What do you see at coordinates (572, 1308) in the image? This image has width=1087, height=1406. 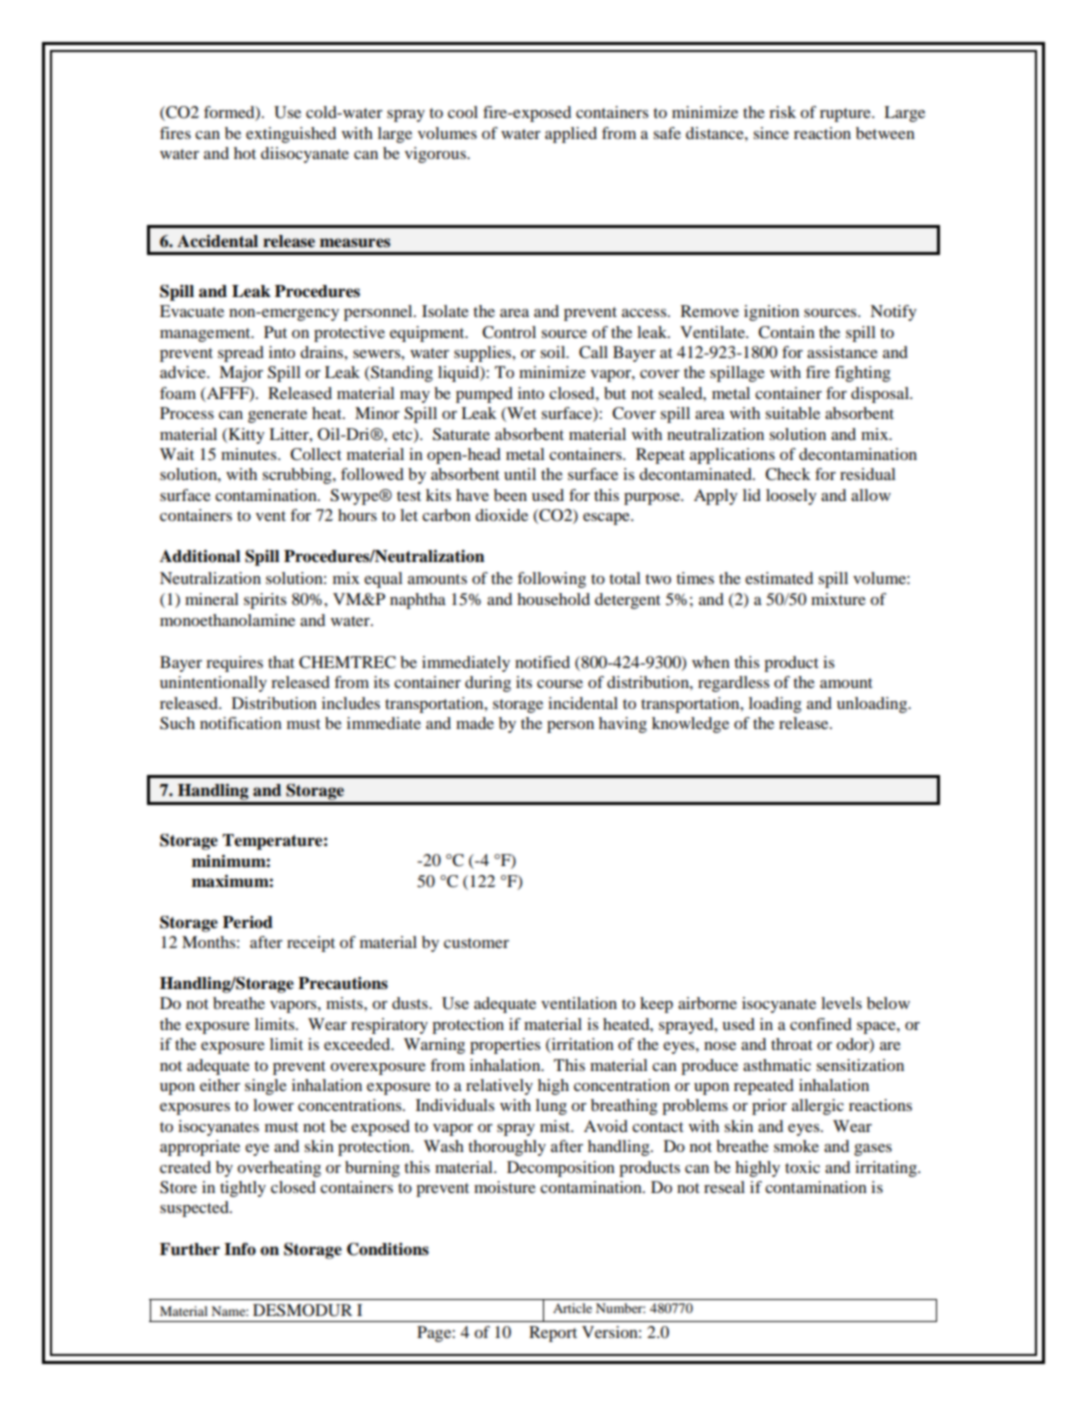 I see `Article` at bounding box center [572, 1308].
